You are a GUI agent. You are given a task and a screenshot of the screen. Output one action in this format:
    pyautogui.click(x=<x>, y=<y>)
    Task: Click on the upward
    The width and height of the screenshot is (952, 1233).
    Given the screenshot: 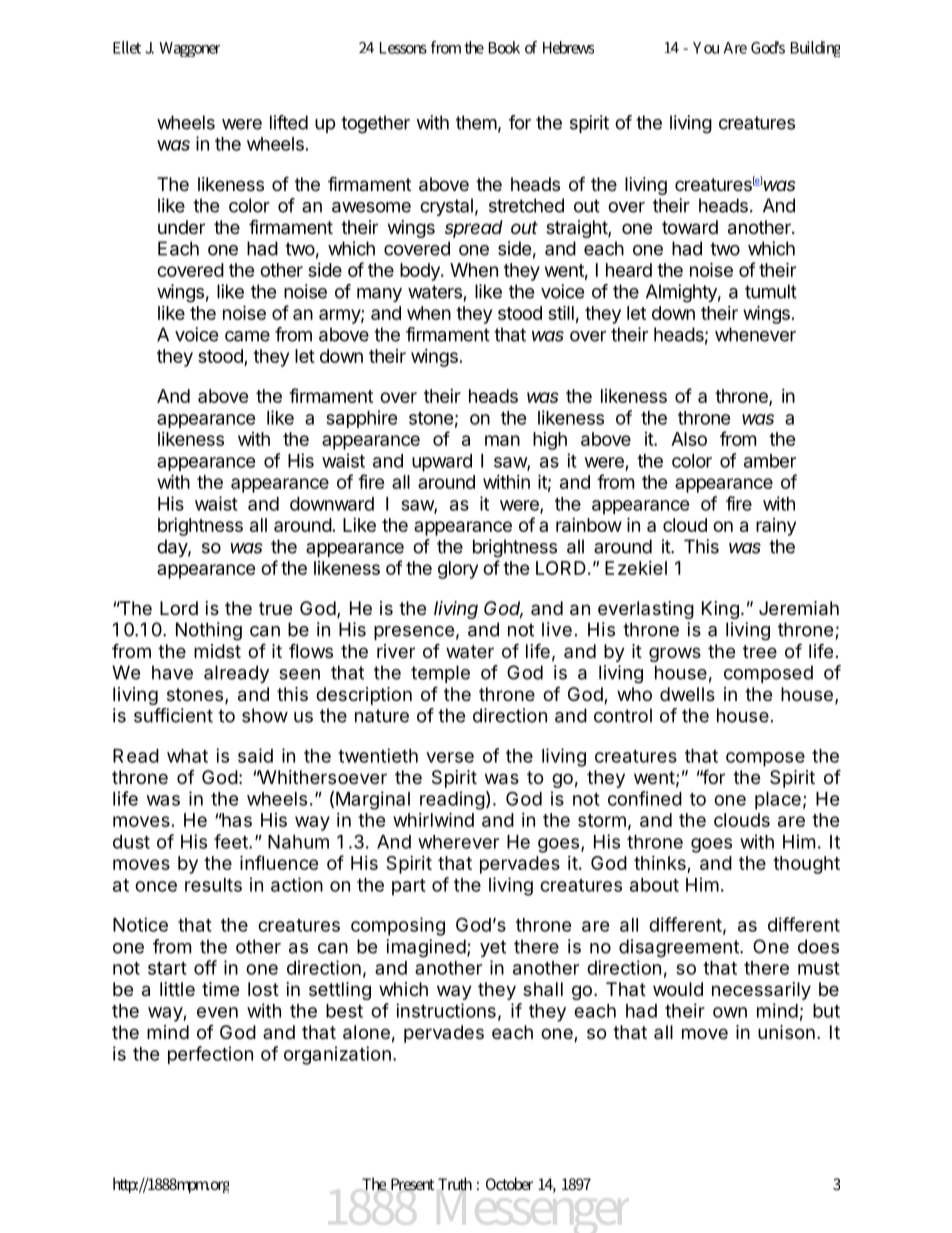 What is the action you would take?
    pyautogui.click(x=442, y=463)
